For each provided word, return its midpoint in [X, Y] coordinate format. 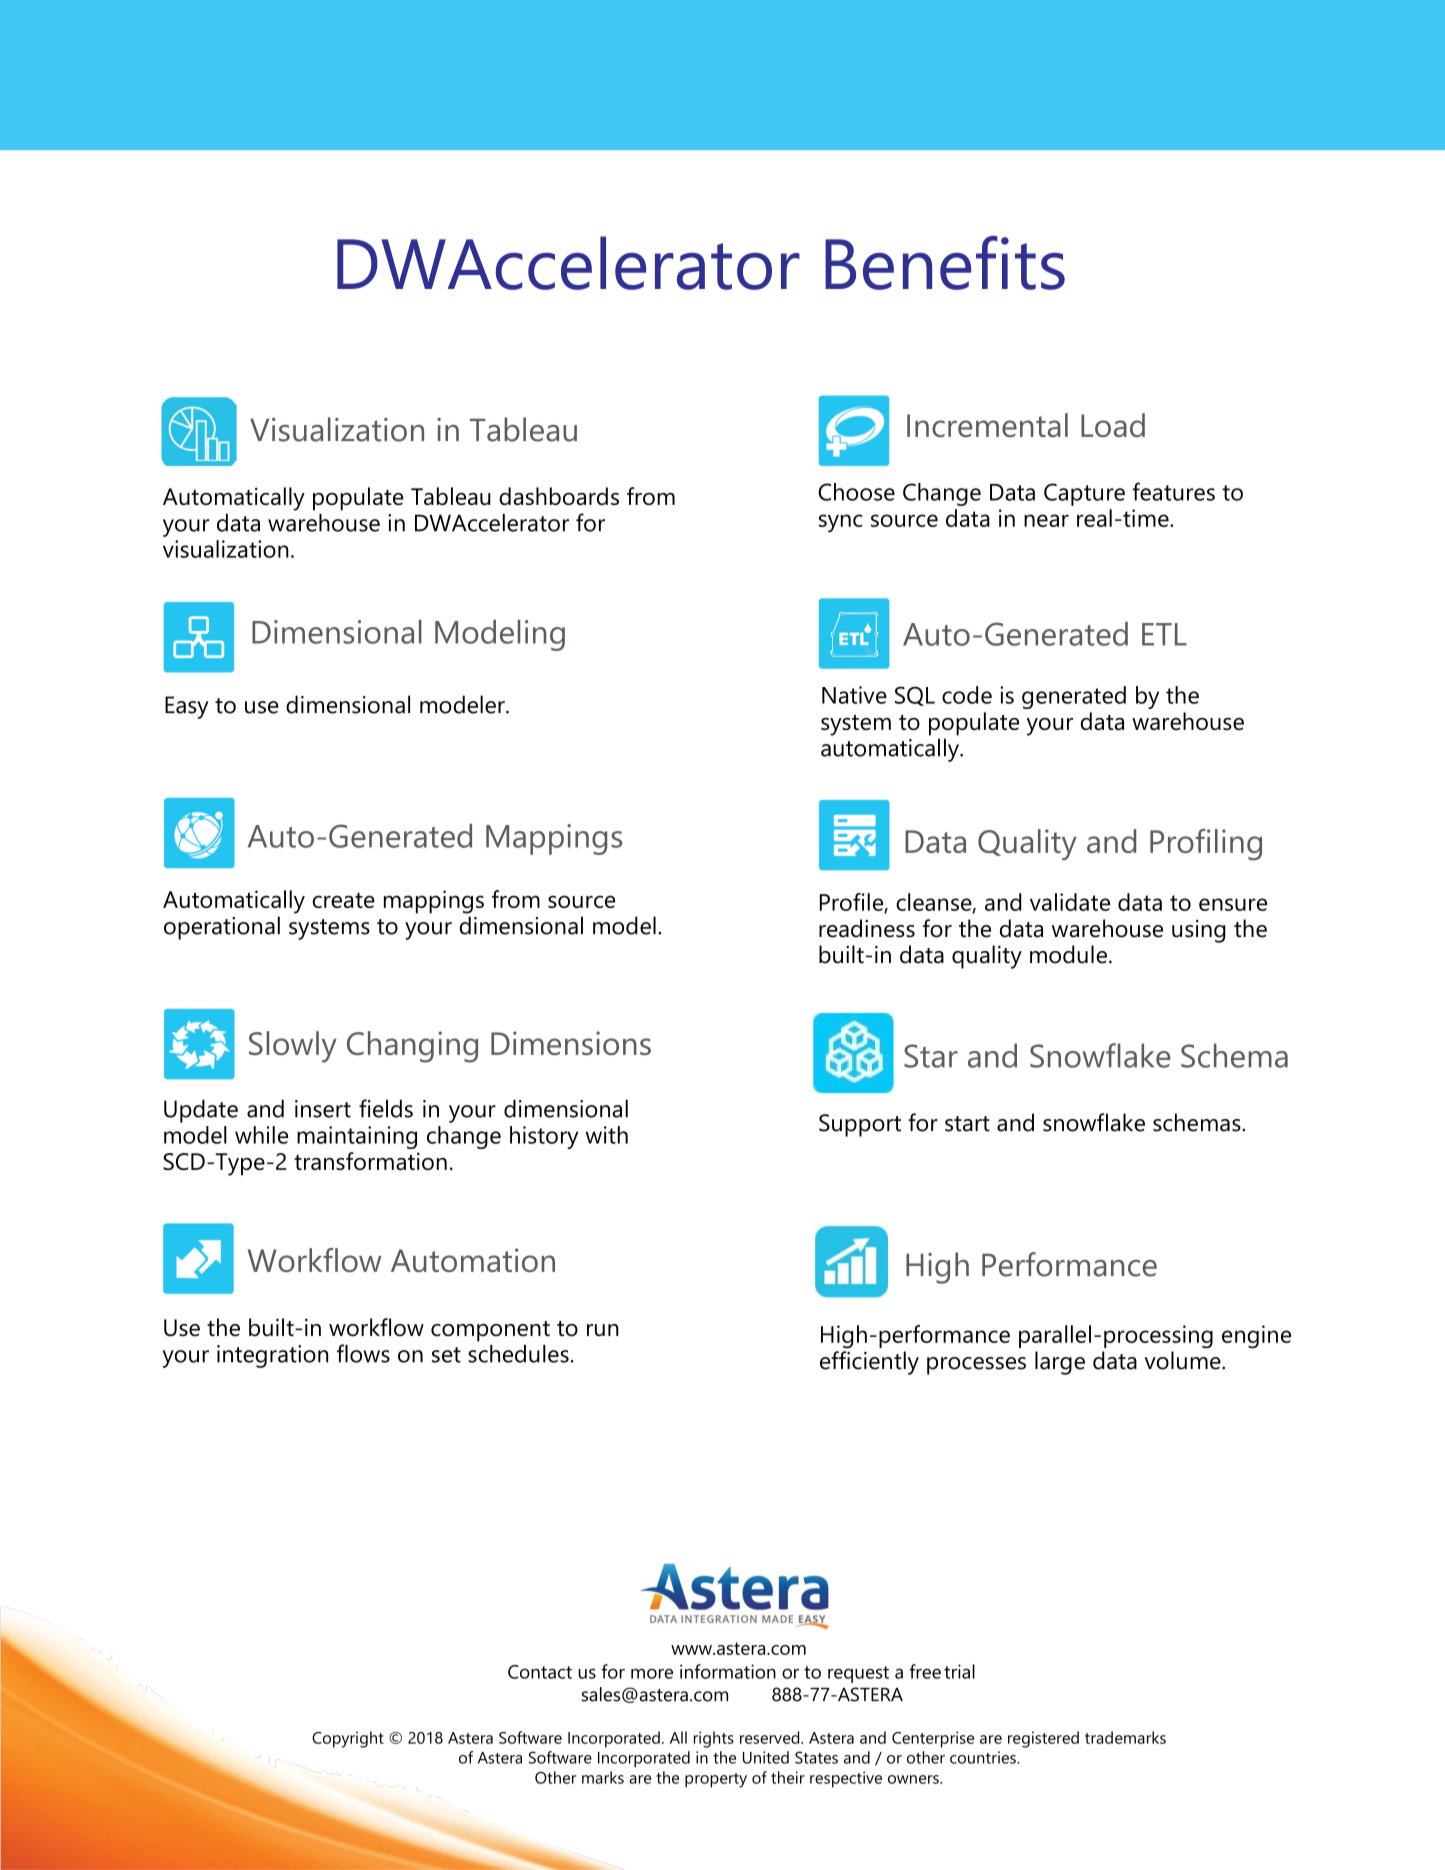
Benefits [945, 263]
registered [1043, 1739]
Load [1113, 425]
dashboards [559, 496]
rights [714, 1739]
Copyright [348, 1739]
